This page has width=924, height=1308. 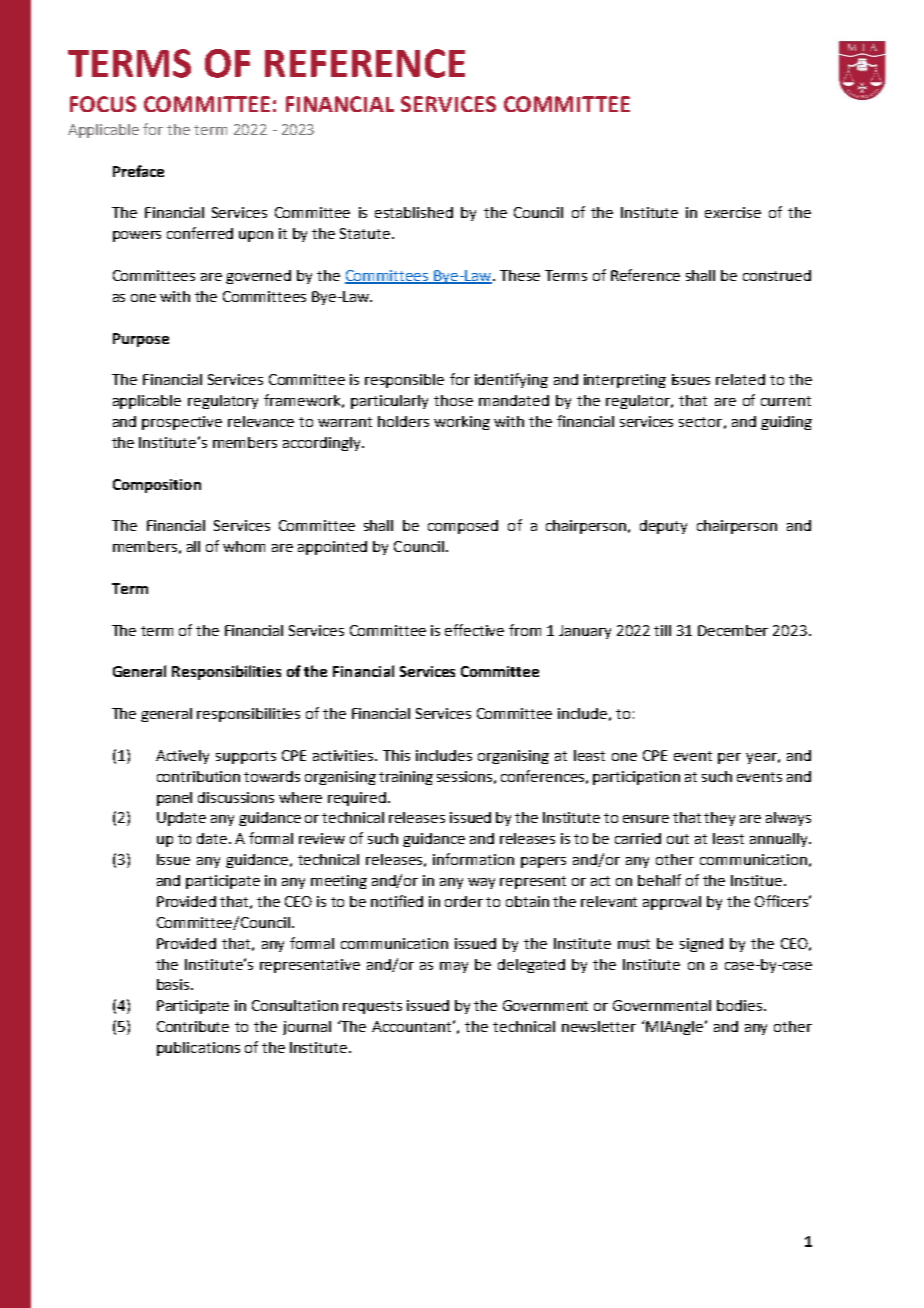 What do you see at coordinates (462, 423) in the page?
I see `working` at bounding box center [462, 423].
